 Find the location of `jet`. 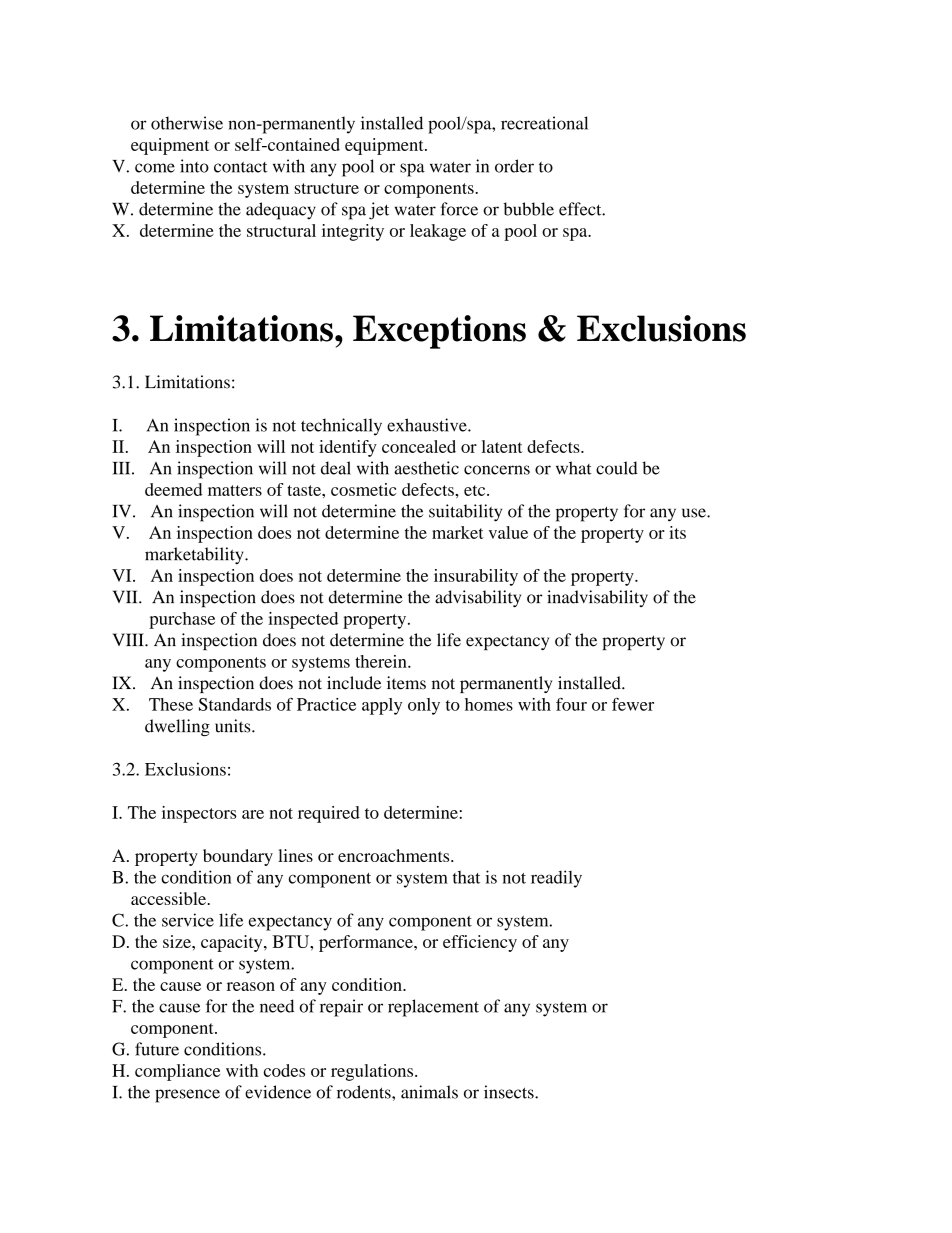

jet is located at coordinates (379, 211).
